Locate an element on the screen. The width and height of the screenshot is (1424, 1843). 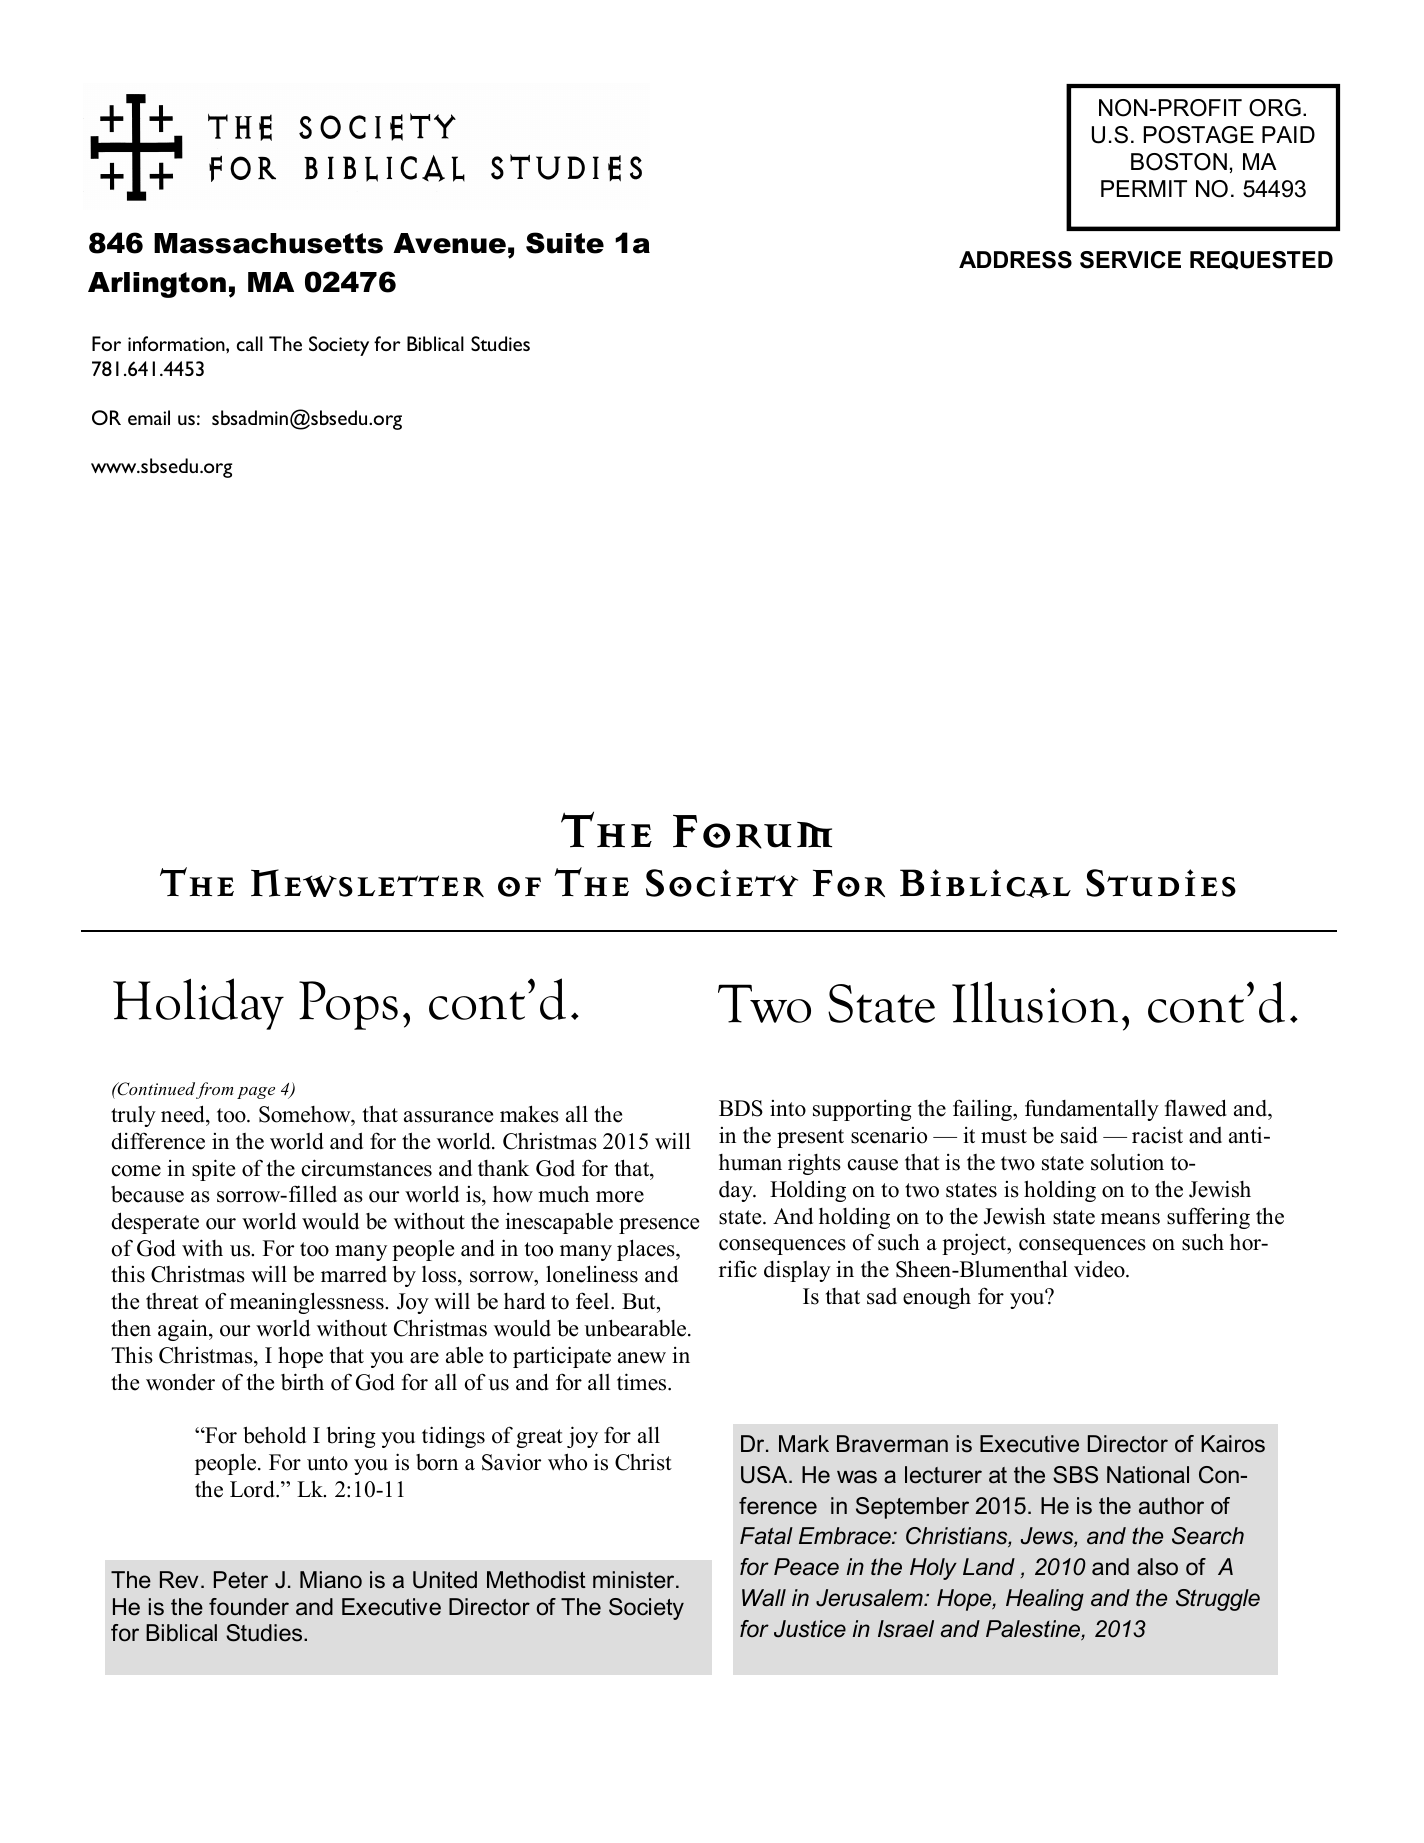
email is located at coordinates (149, 417).
